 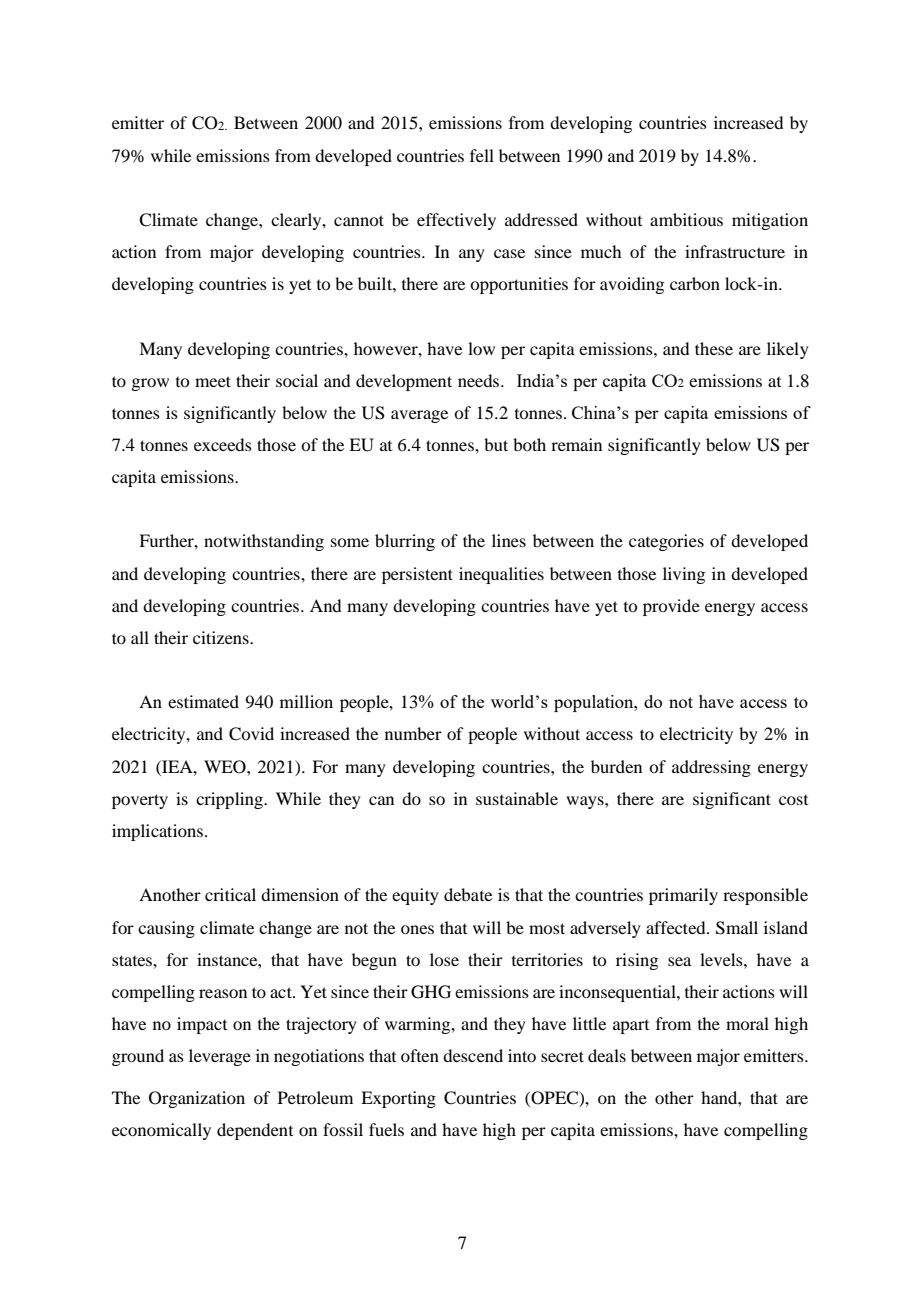 I want to click on provide, so click(x=671, y=607).
